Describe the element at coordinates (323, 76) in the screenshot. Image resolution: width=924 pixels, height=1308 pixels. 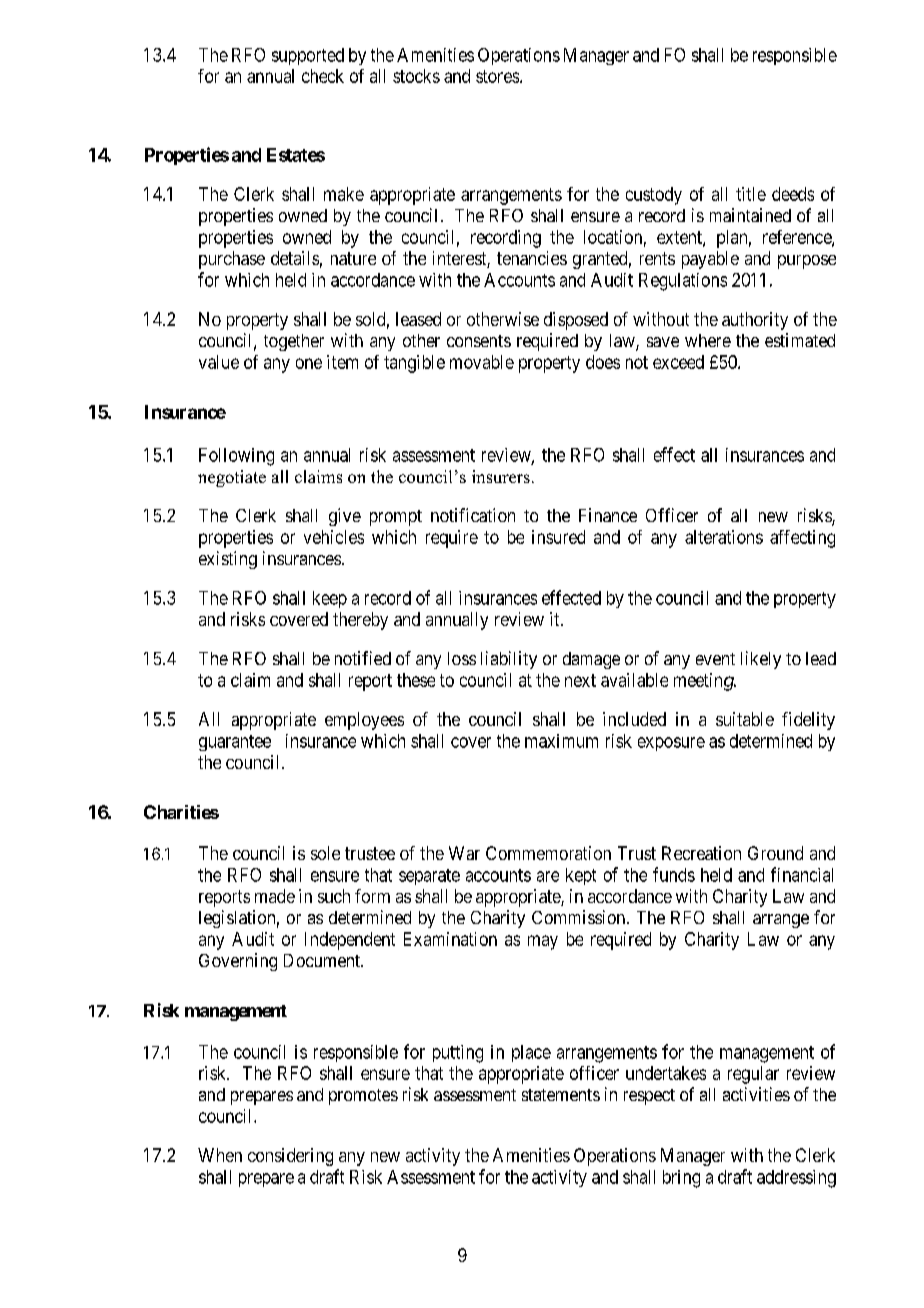
I see `check` at that location.
